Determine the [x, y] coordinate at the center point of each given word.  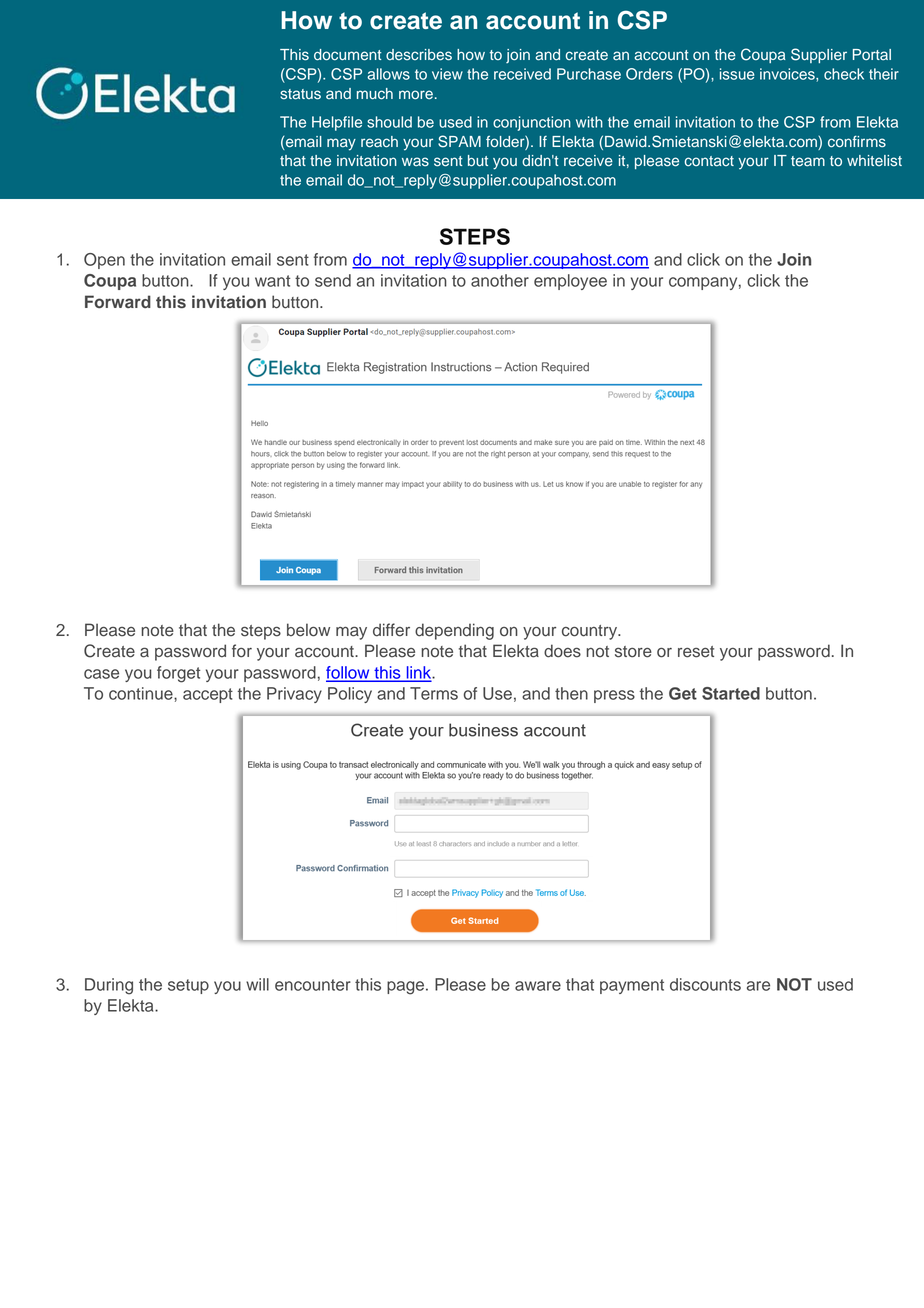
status [300, 94]
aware [538, 986]
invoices [788, 75]
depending [454, 631]
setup [188, 986]
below [308, 630]
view [447, 74]
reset [696, 652]
